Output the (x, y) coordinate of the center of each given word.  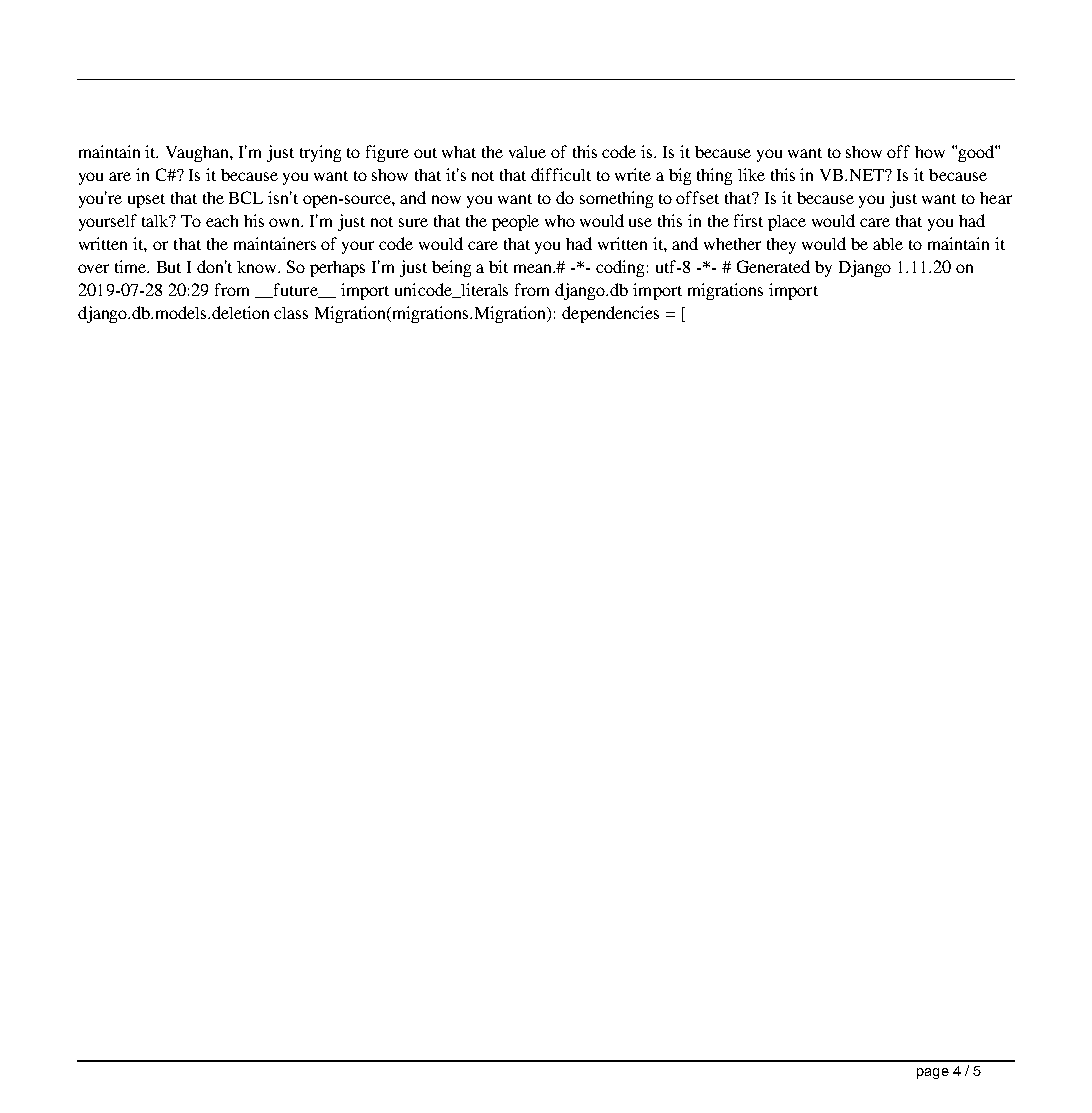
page (933, 1073)
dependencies (610, 314)
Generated (773, 266)
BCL (246, 197)
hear (996, 198)
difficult (561, 174)
